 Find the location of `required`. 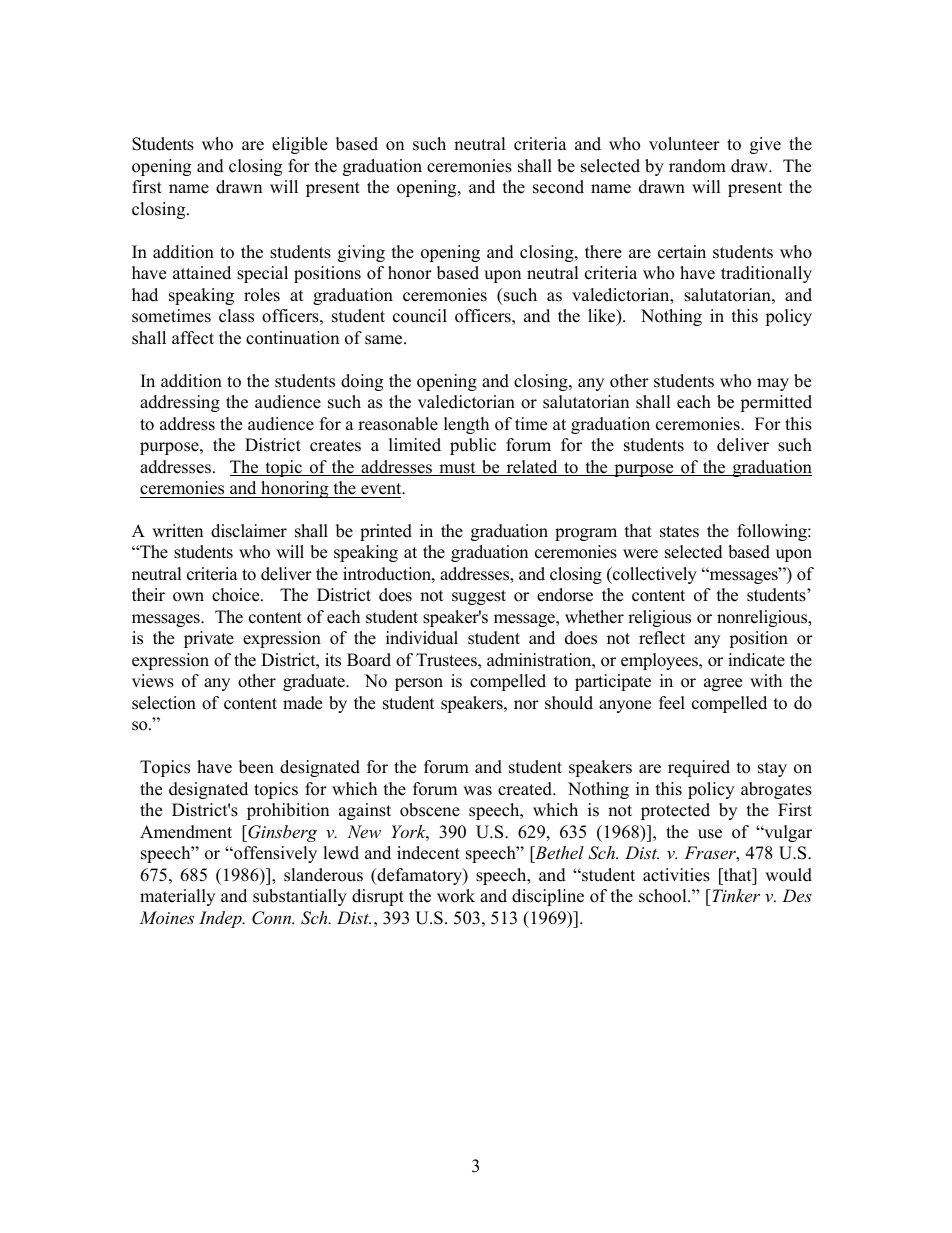

required is located at coordinates (699, 768).
